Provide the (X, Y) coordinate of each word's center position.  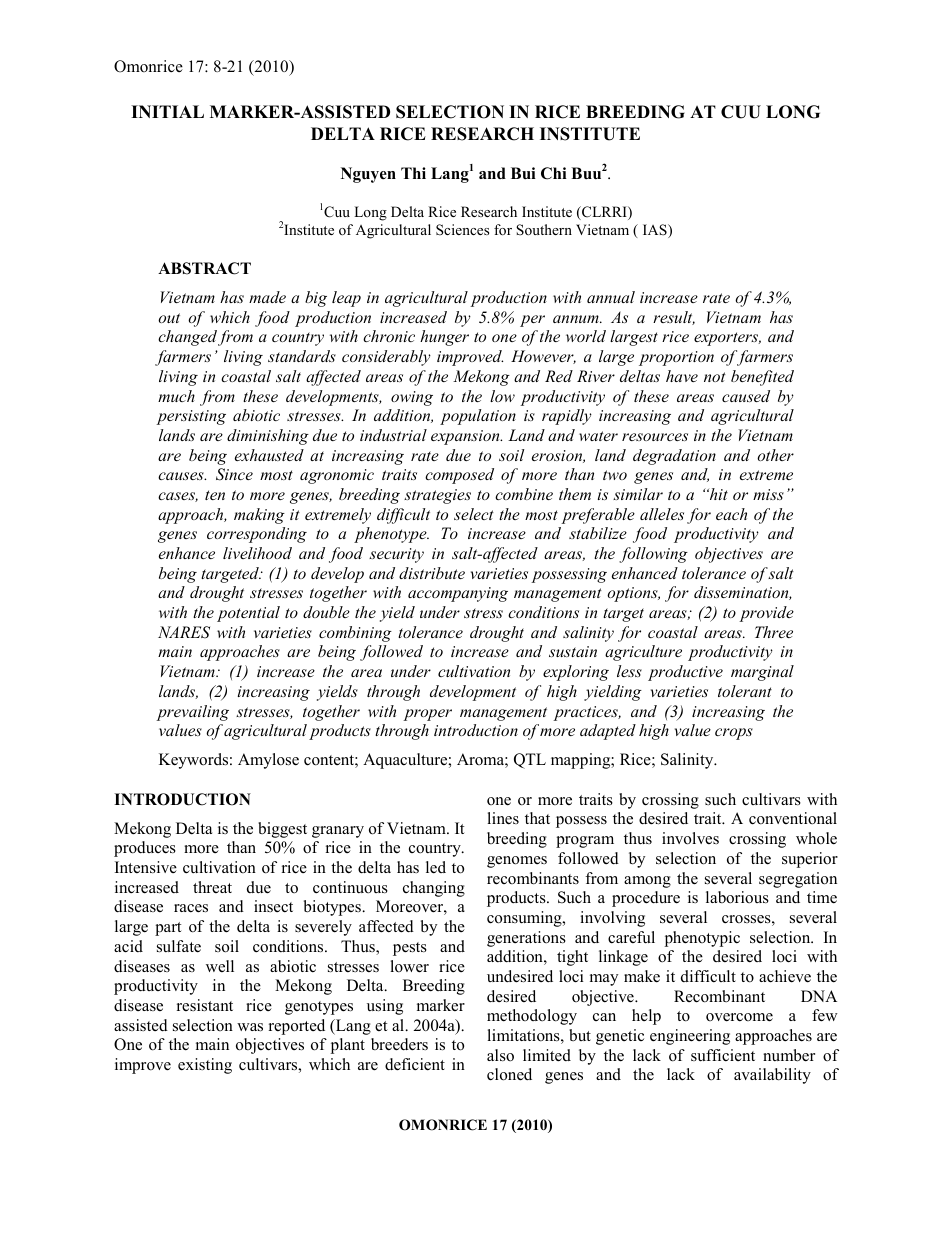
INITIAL (167, 111)
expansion (466, 437)
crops (734, 734)
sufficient (723, 1055)
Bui (523, 173)
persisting (191, 417)
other (775, 455)
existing (205, 1066)
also (500, 1055)
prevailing (192, 713)
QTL (530, 761)
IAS (656, 231)
